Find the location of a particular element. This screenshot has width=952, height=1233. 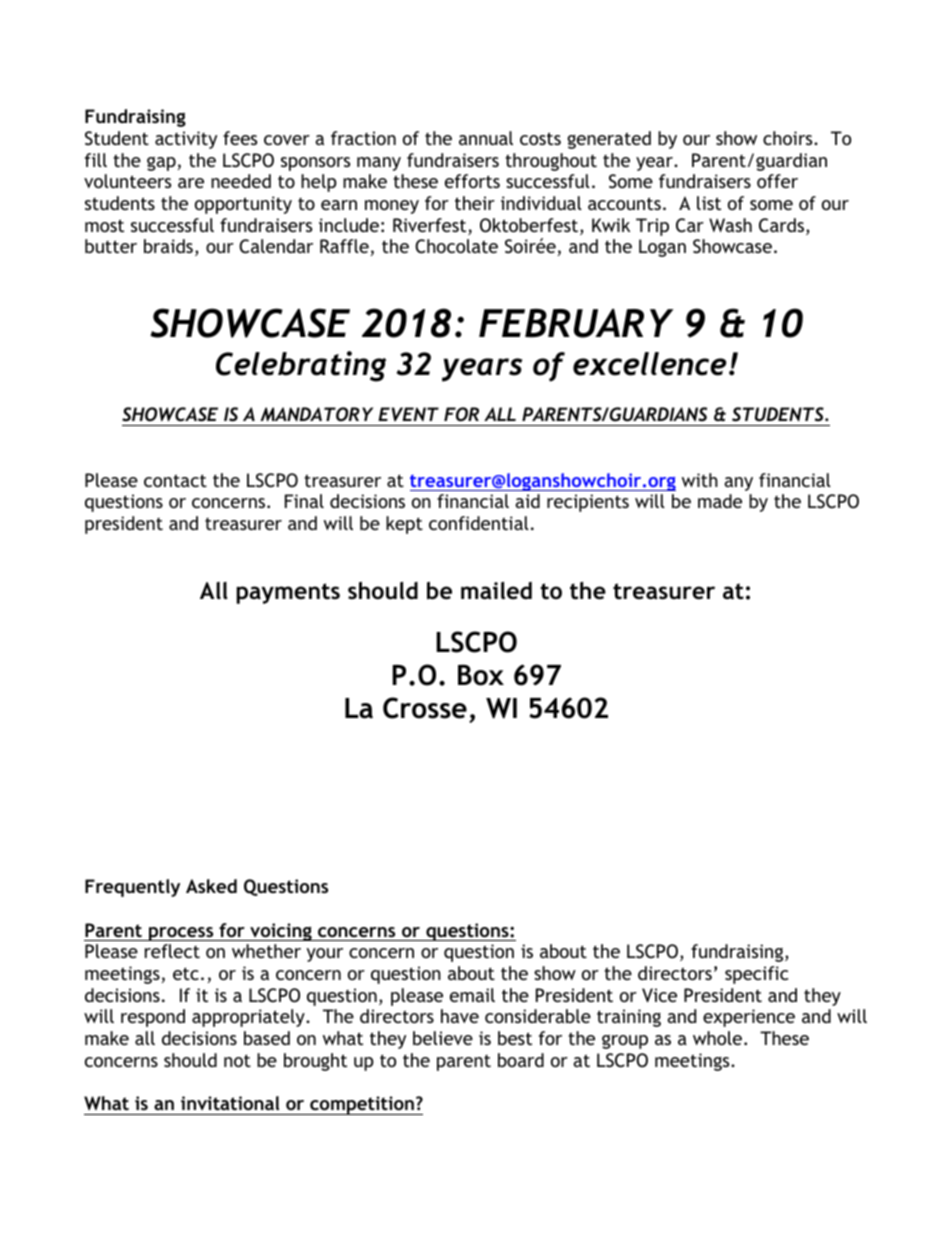

efforts is located at coordinates (472, 181).
